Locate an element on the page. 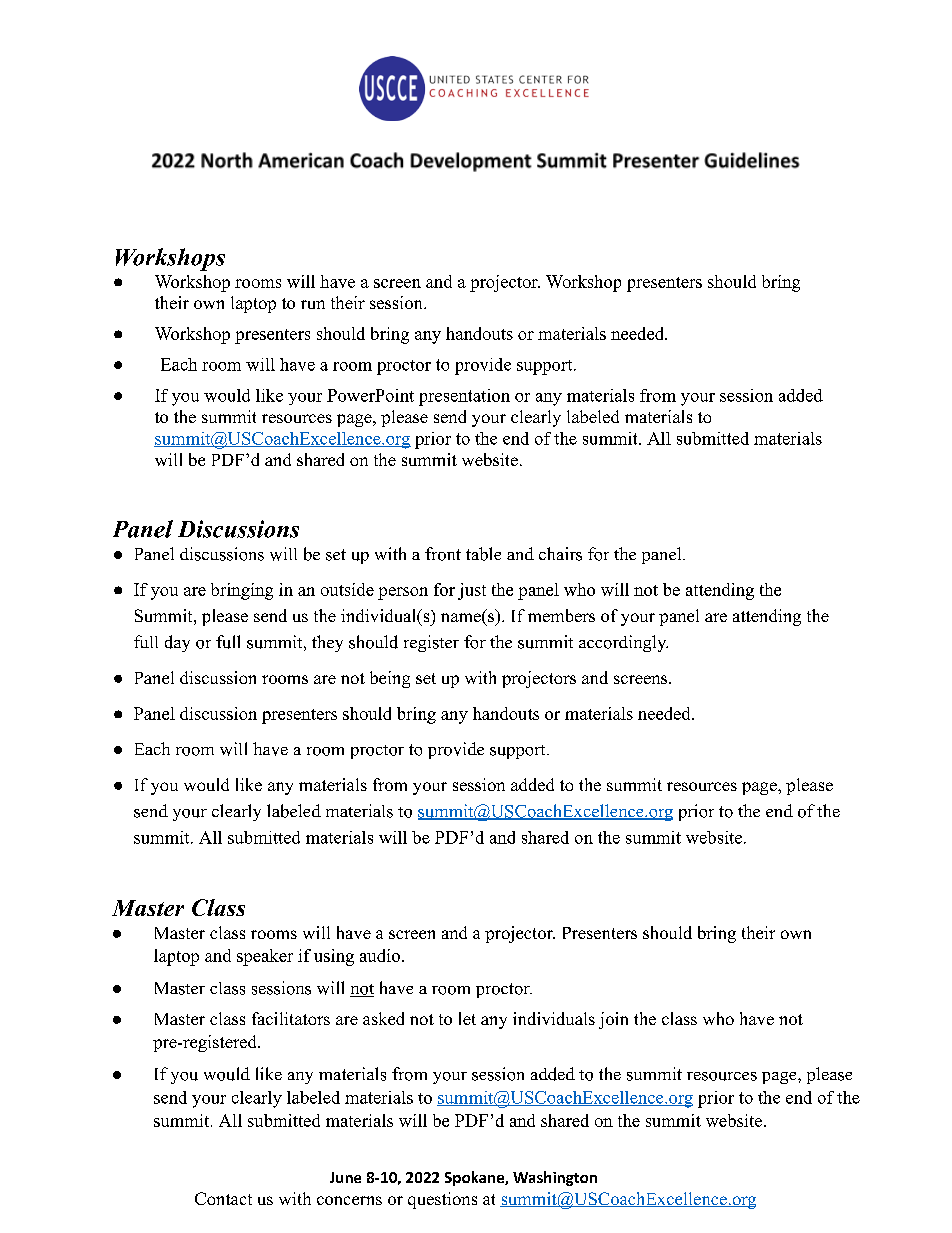 The image size is (952, 1233). Washington is located at coordinates (555, 1178).
